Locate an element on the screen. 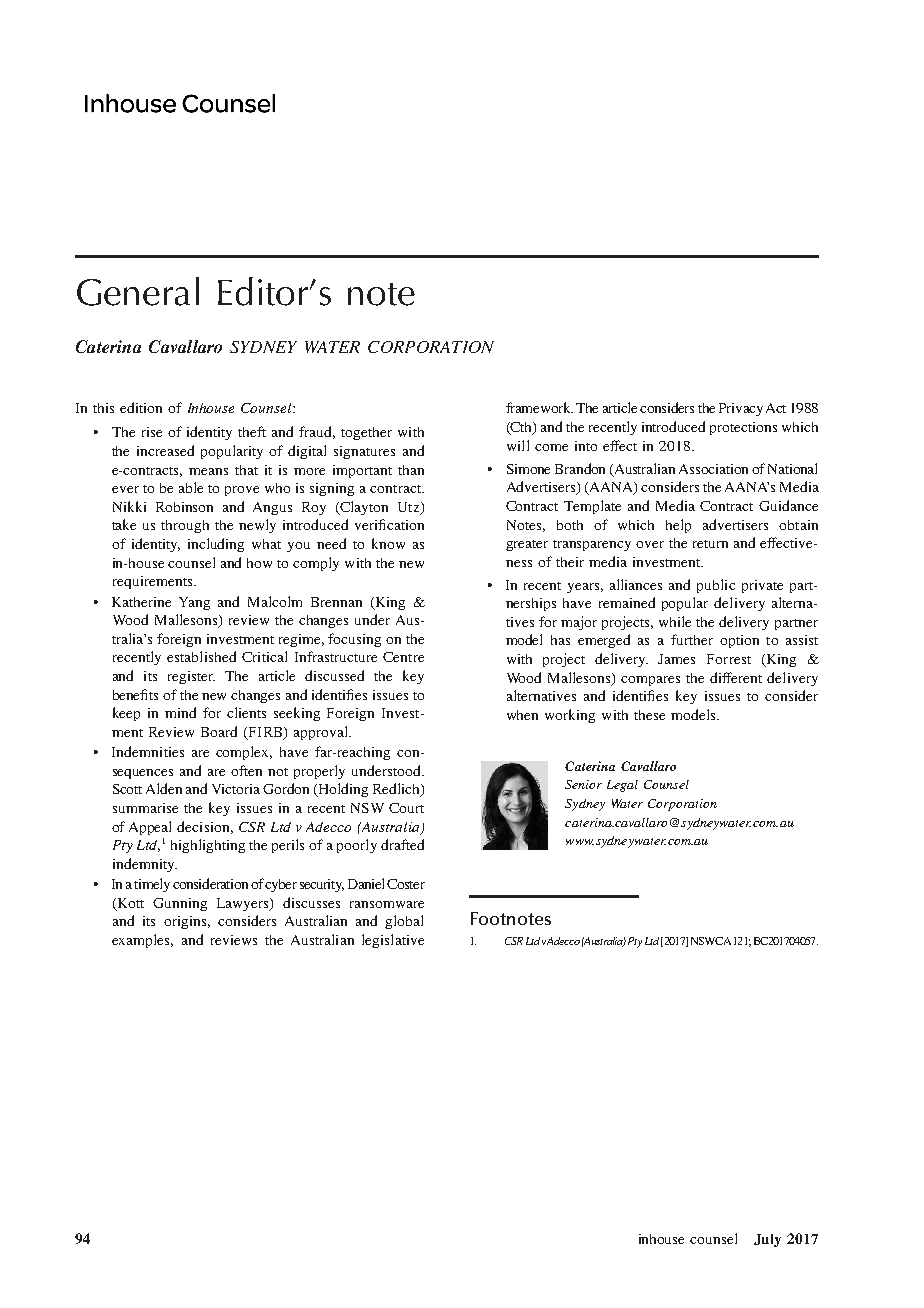 The height and width of the screenshot is (1308, 924). July is located at coordinates (767, 1240).
